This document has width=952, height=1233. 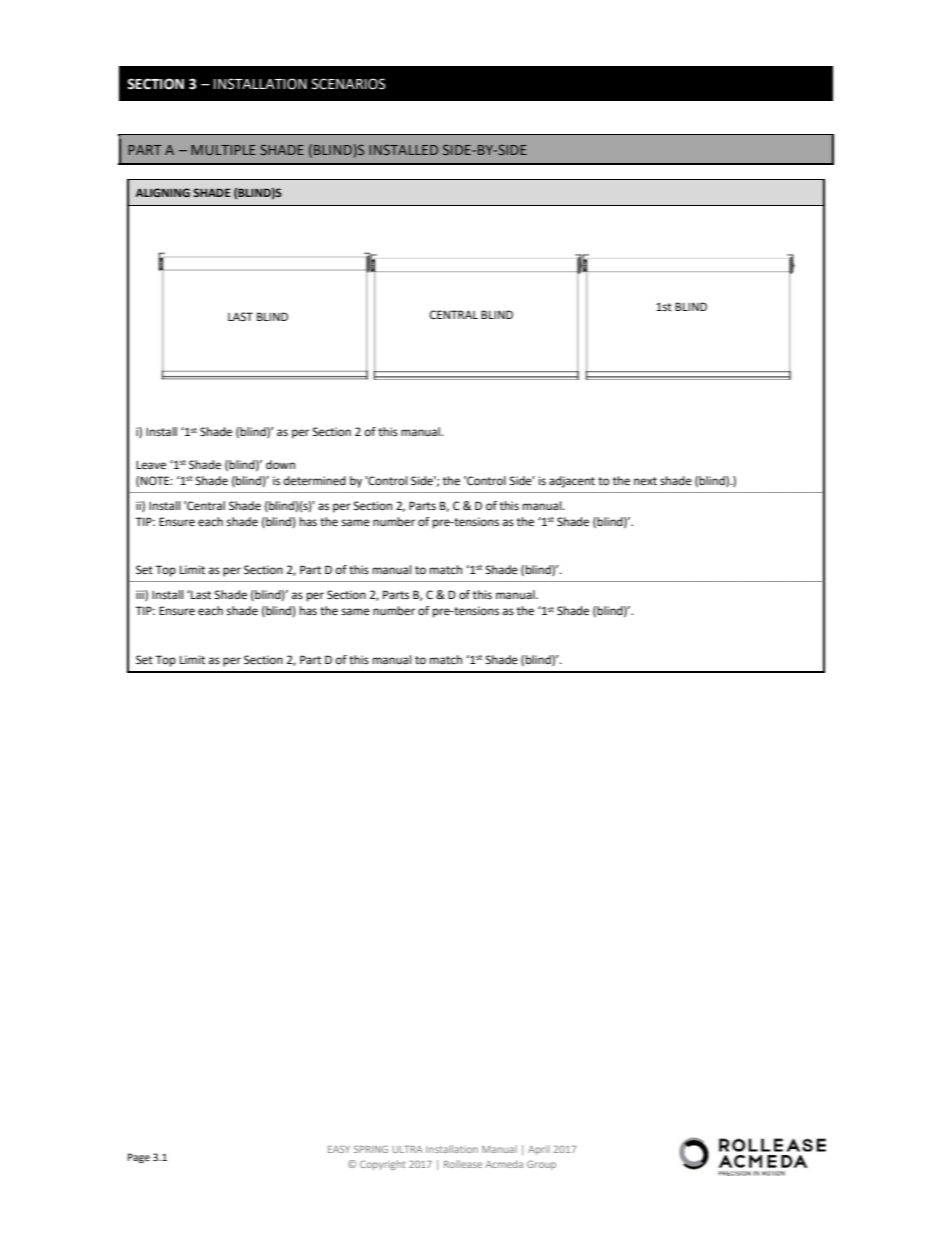 I want to click on Group, so click(x=541, y=1165).
